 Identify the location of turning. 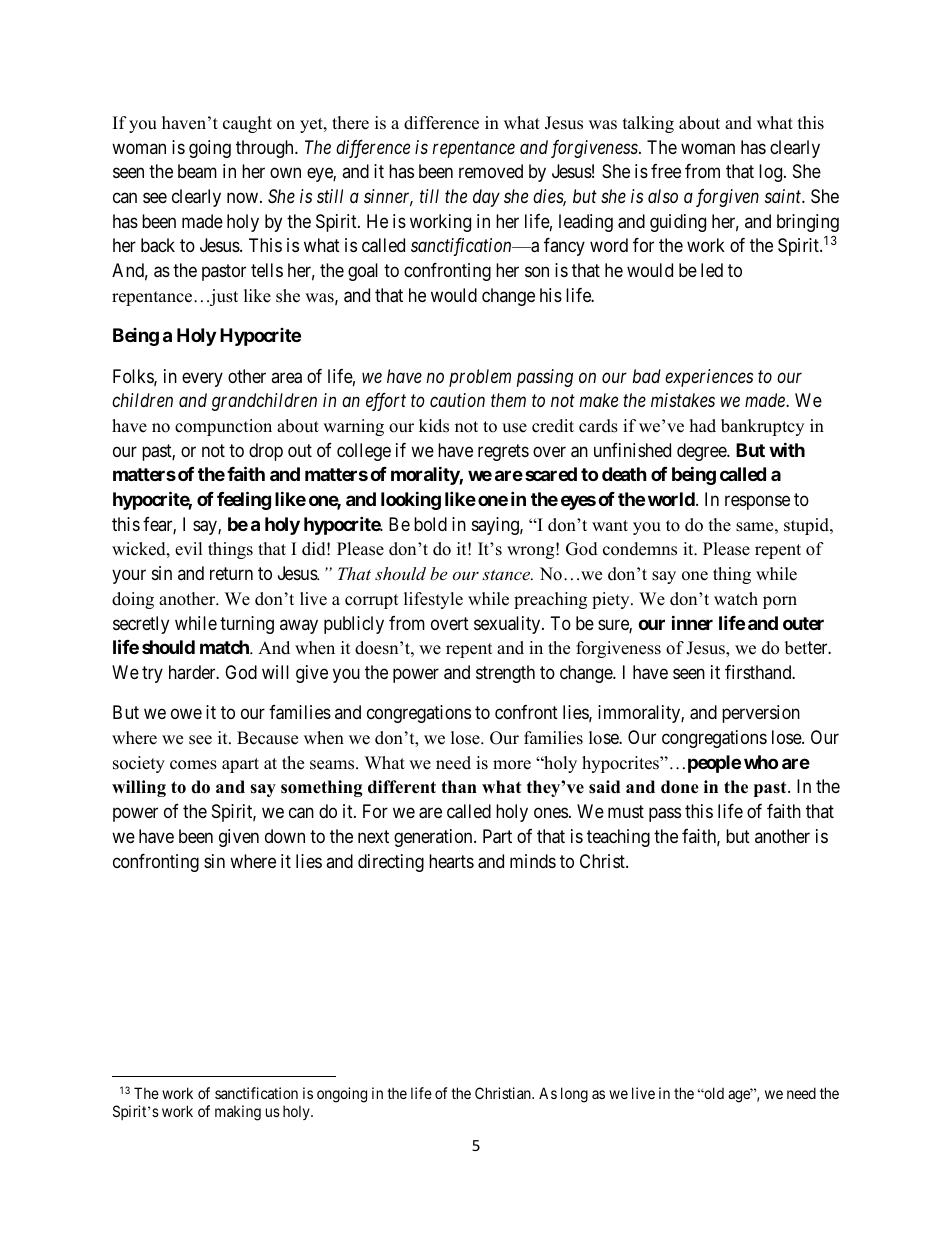
(247, 625).
